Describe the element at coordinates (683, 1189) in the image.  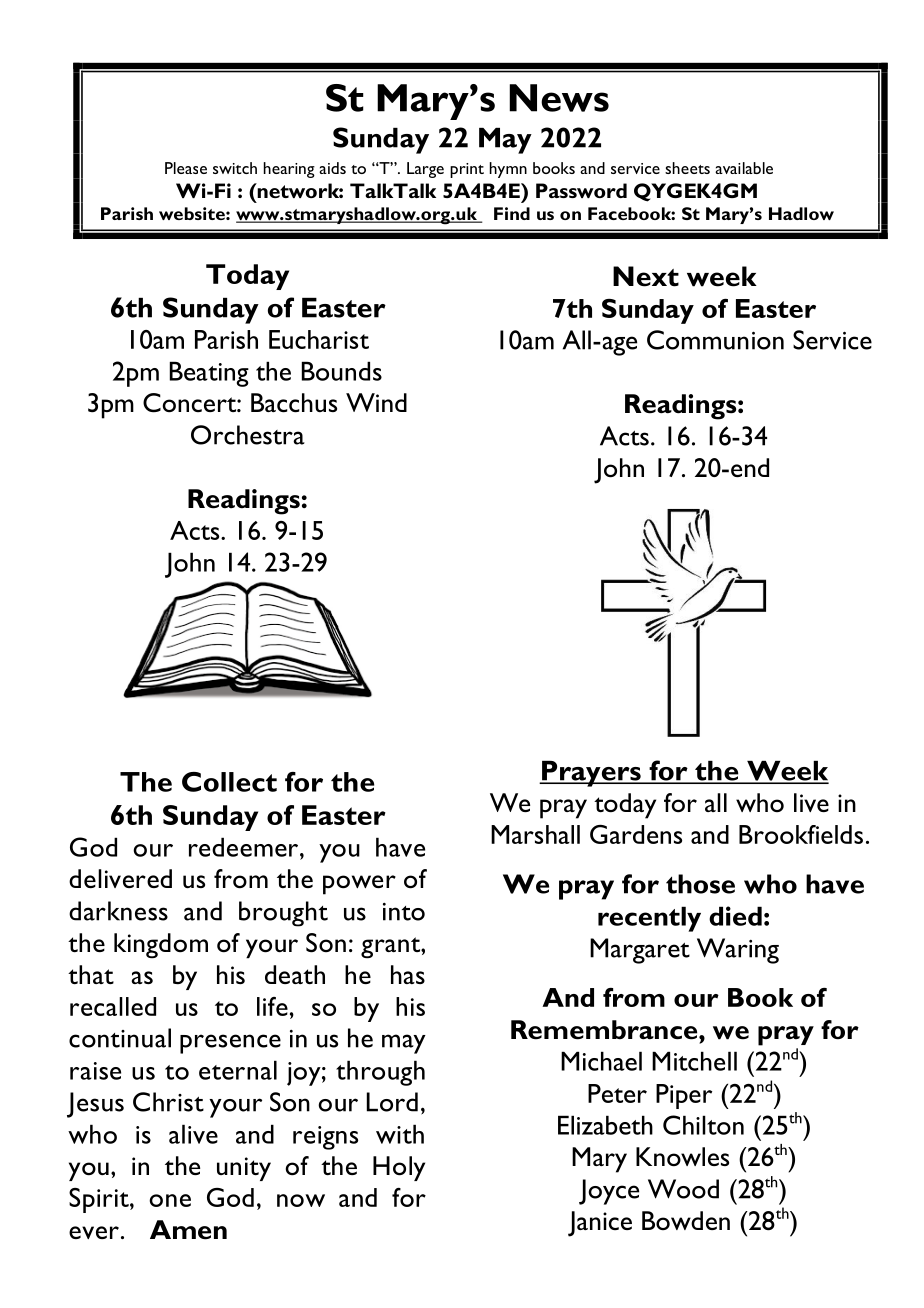
I see `Wood` at that location.
